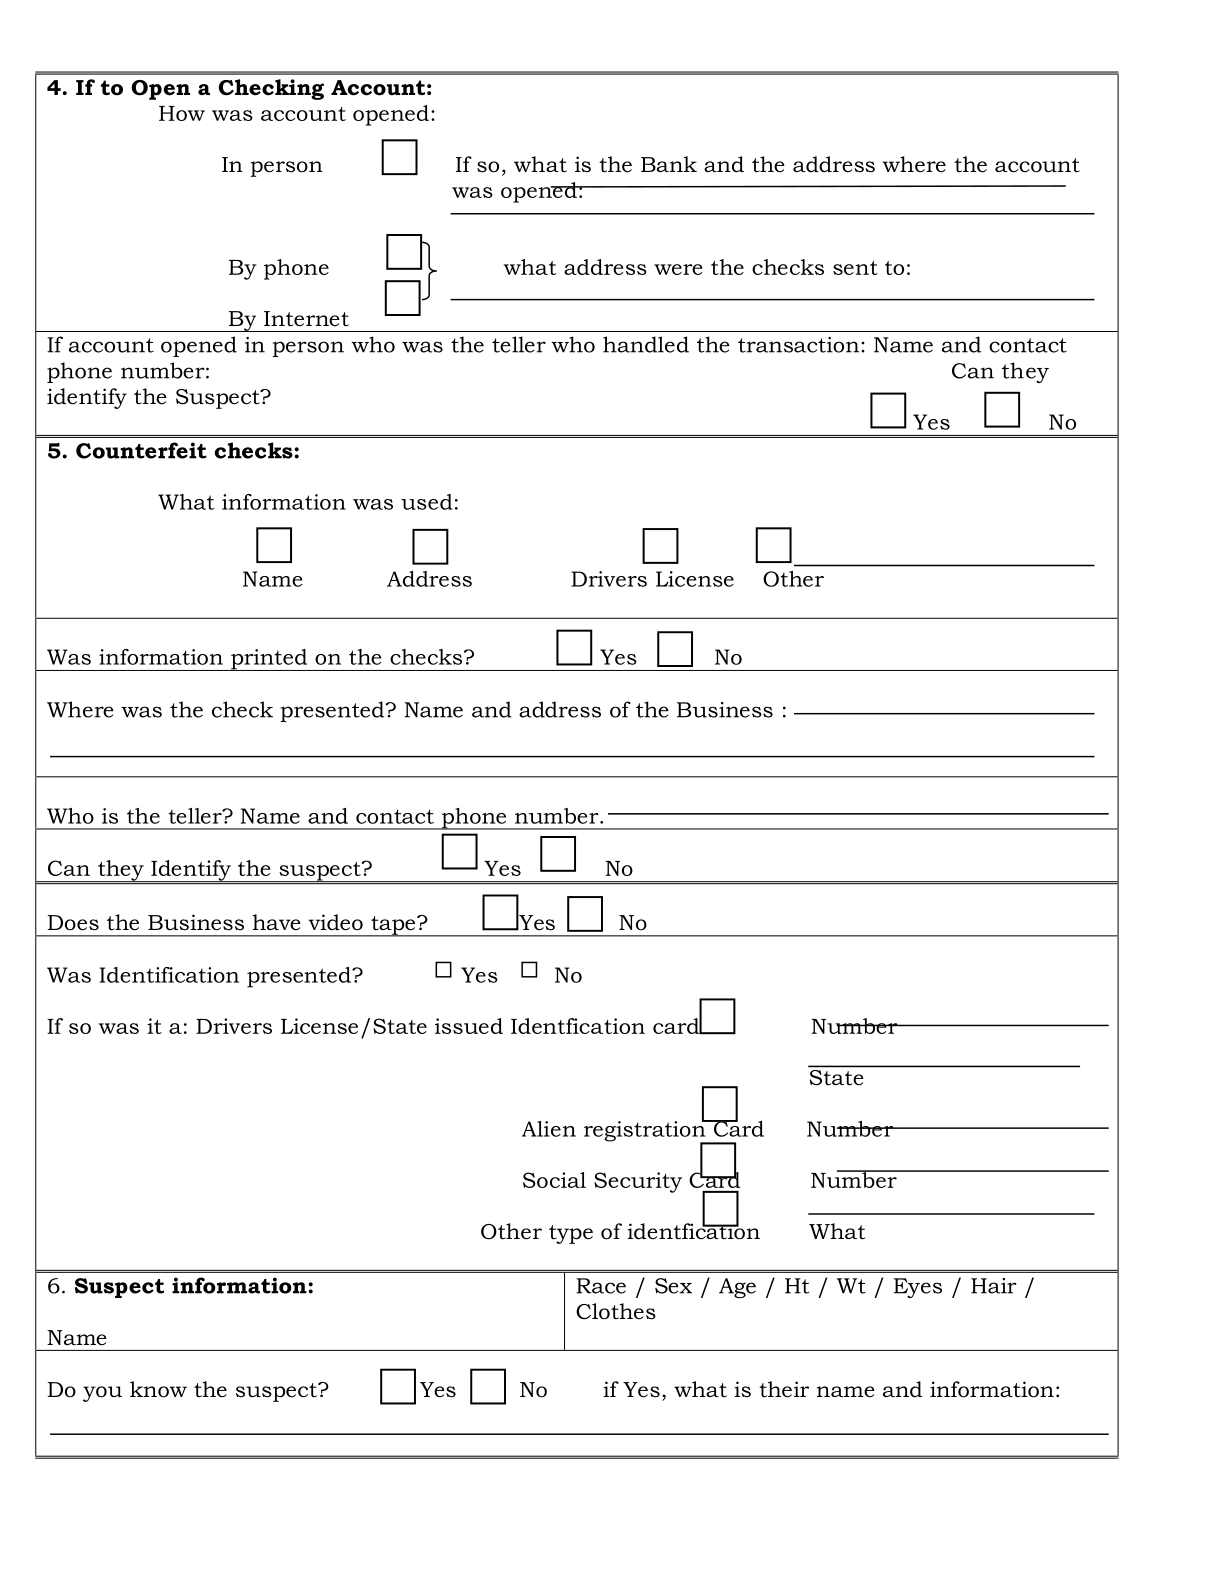 The height and width of the screenshot is (1574, 1216). I want to click on Security, so click(638, 1182).
